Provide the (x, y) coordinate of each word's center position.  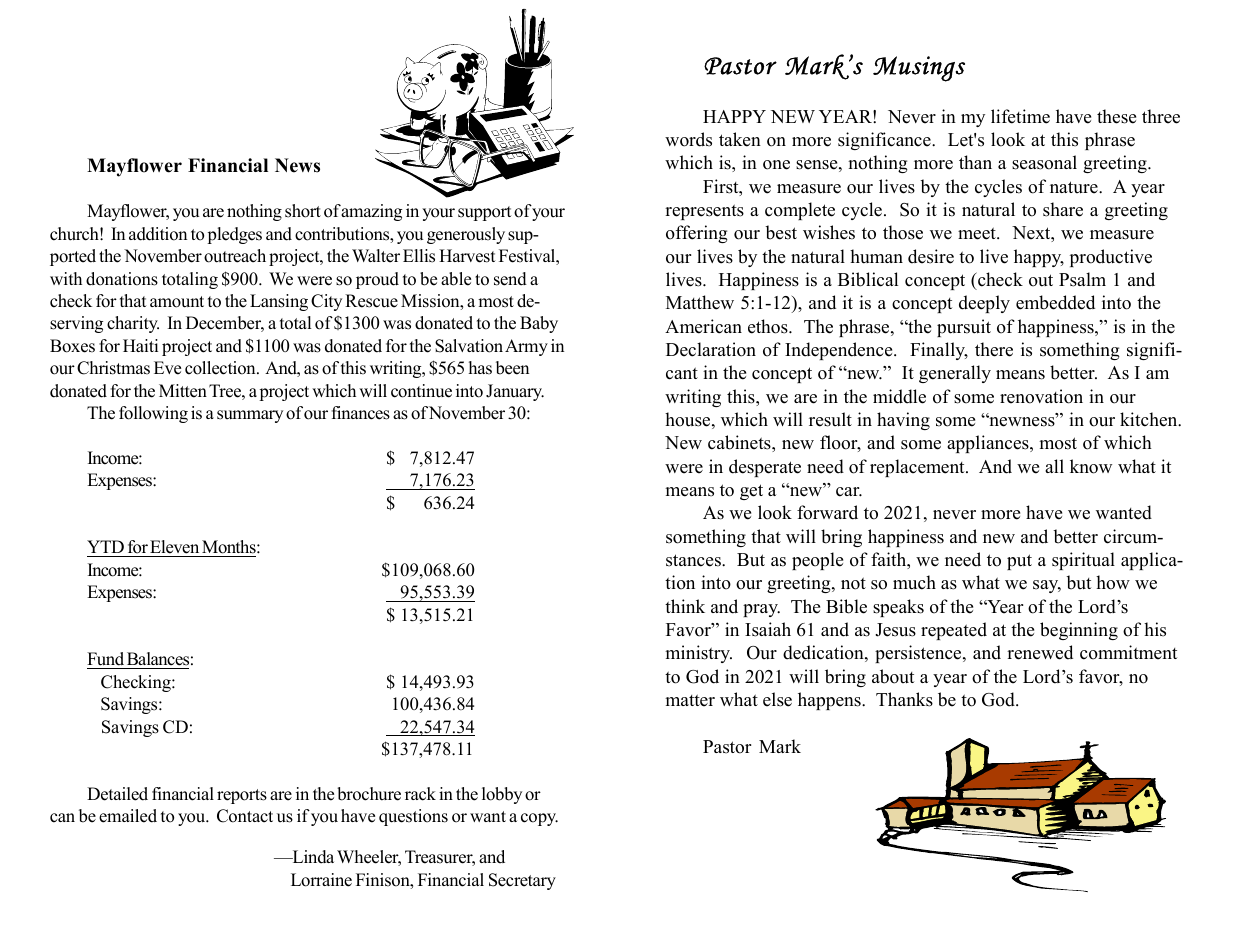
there (994, 349)
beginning (1079, 631)
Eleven (175, 548)
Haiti (140, 345)
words (688, 139)
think (685, 606)
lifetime (1020, 116)
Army (526, 347)
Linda (312, 857)
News (297, 165)
